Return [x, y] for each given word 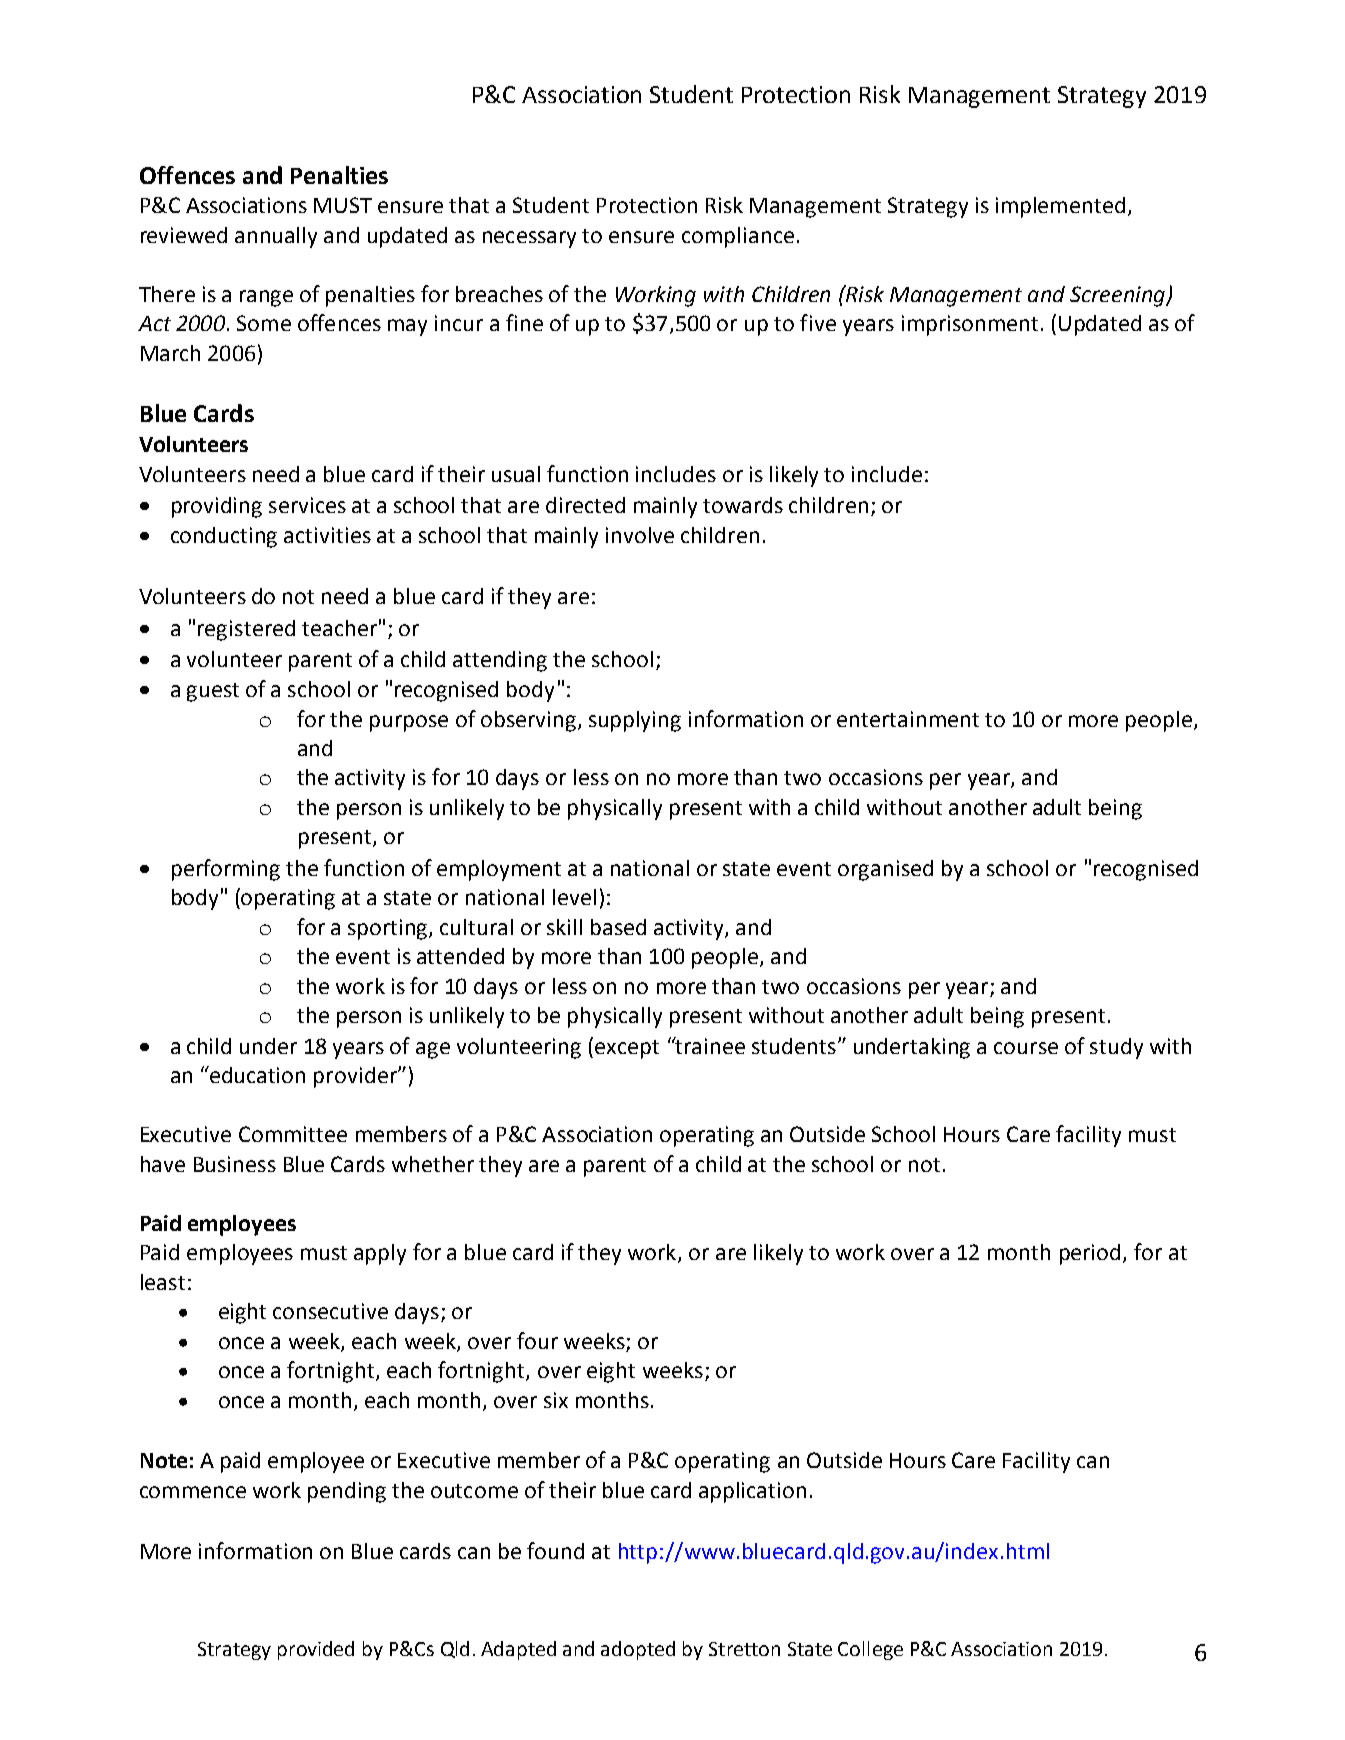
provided [316, 1650]
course [1026, 1048]
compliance [738, 237]
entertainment [908, 719]
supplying [635, 721]
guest [213, 692]
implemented [1060, 207]
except [627, 1049]
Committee [293, 1134]
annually [276, 237]
